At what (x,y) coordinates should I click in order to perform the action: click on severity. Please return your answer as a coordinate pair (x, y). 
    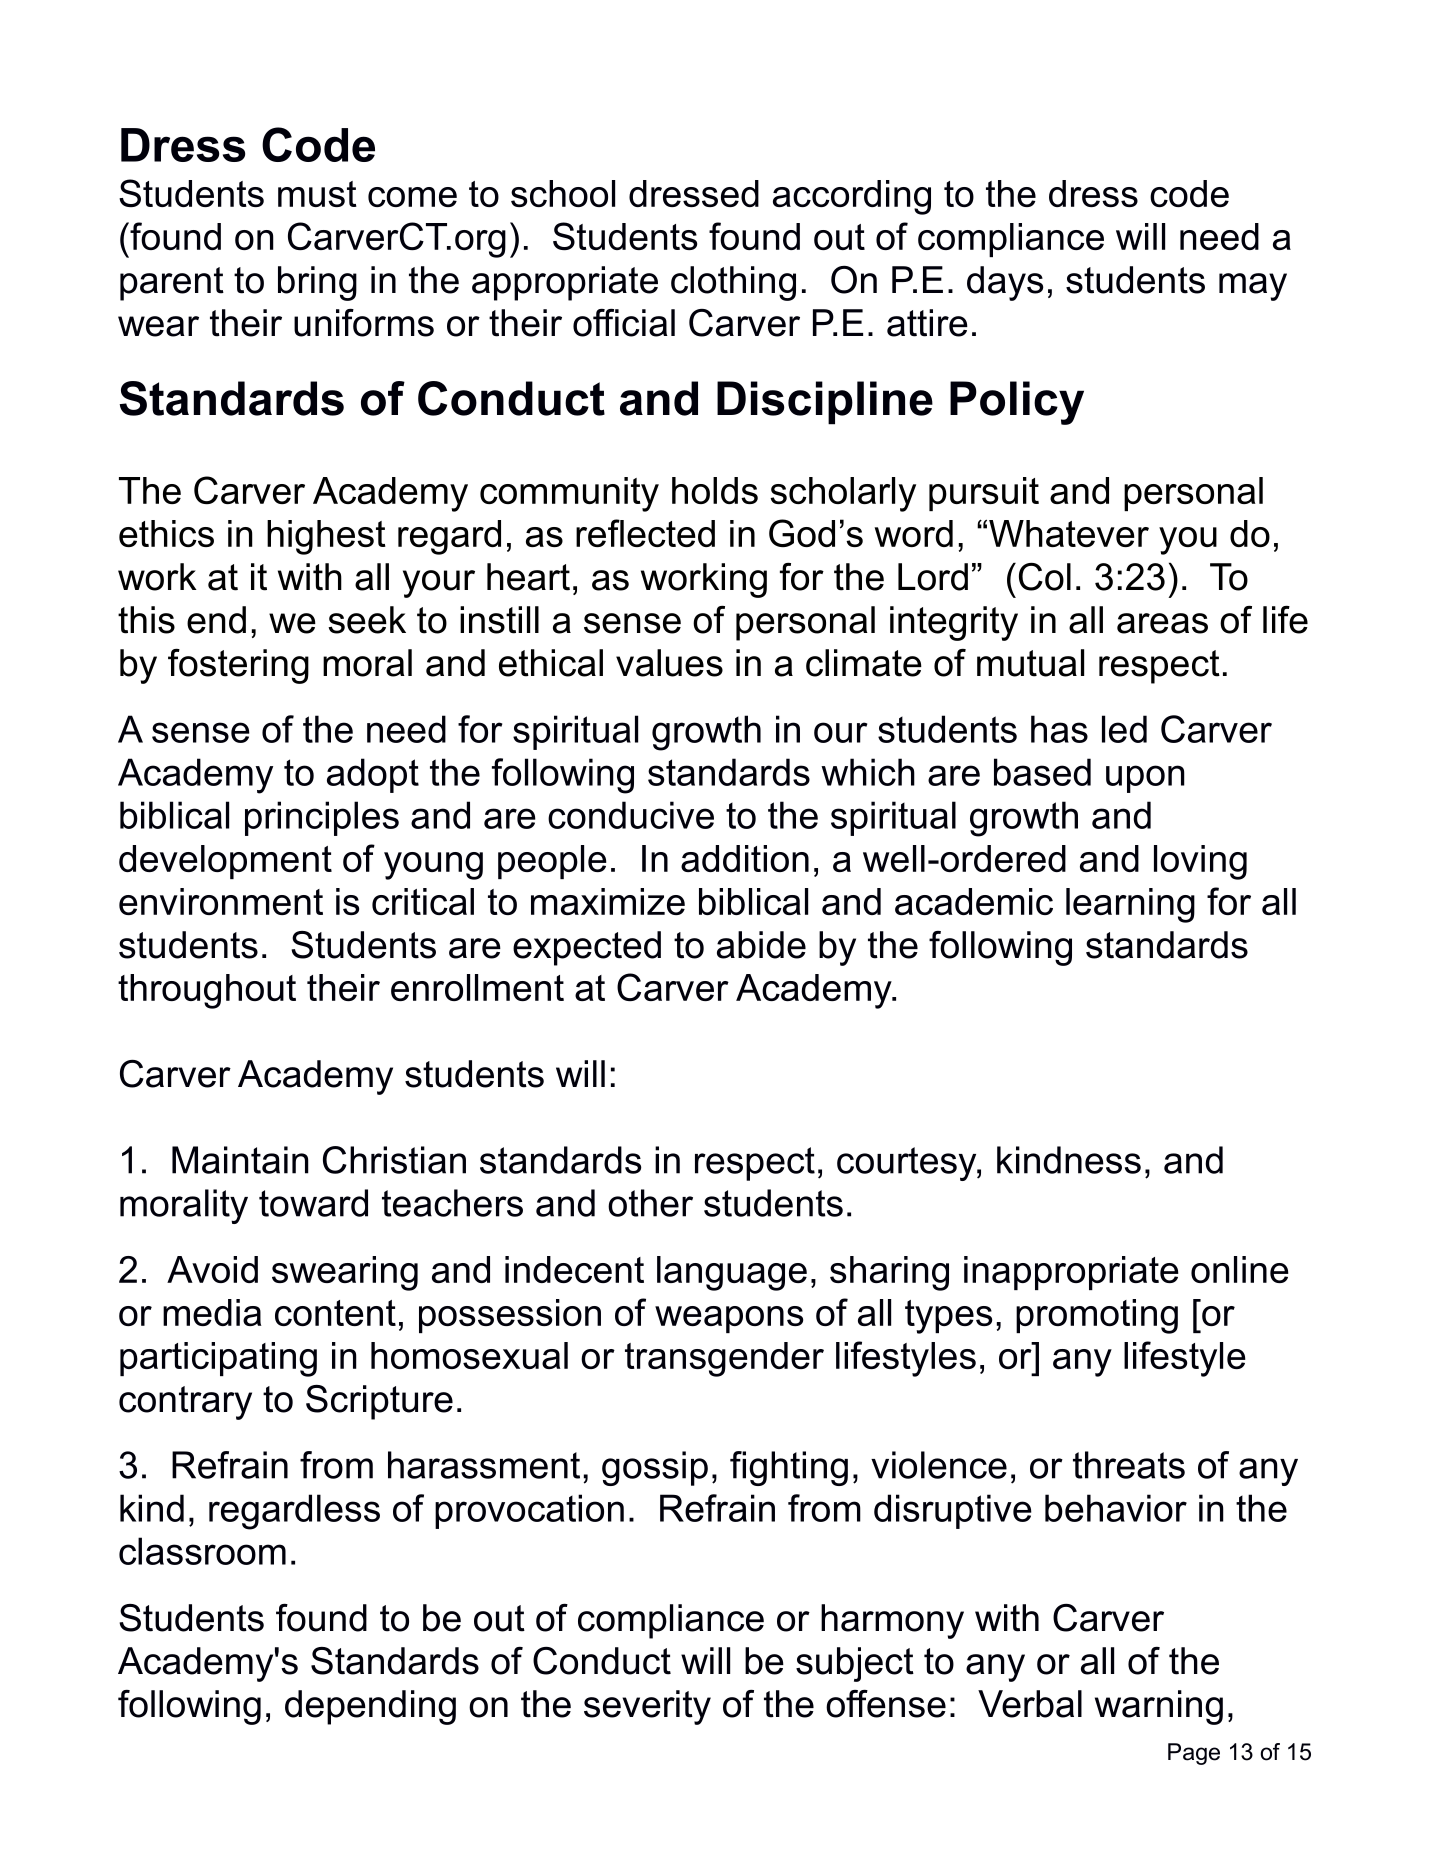
    Looking at the image, I should click on (647, 1707).
